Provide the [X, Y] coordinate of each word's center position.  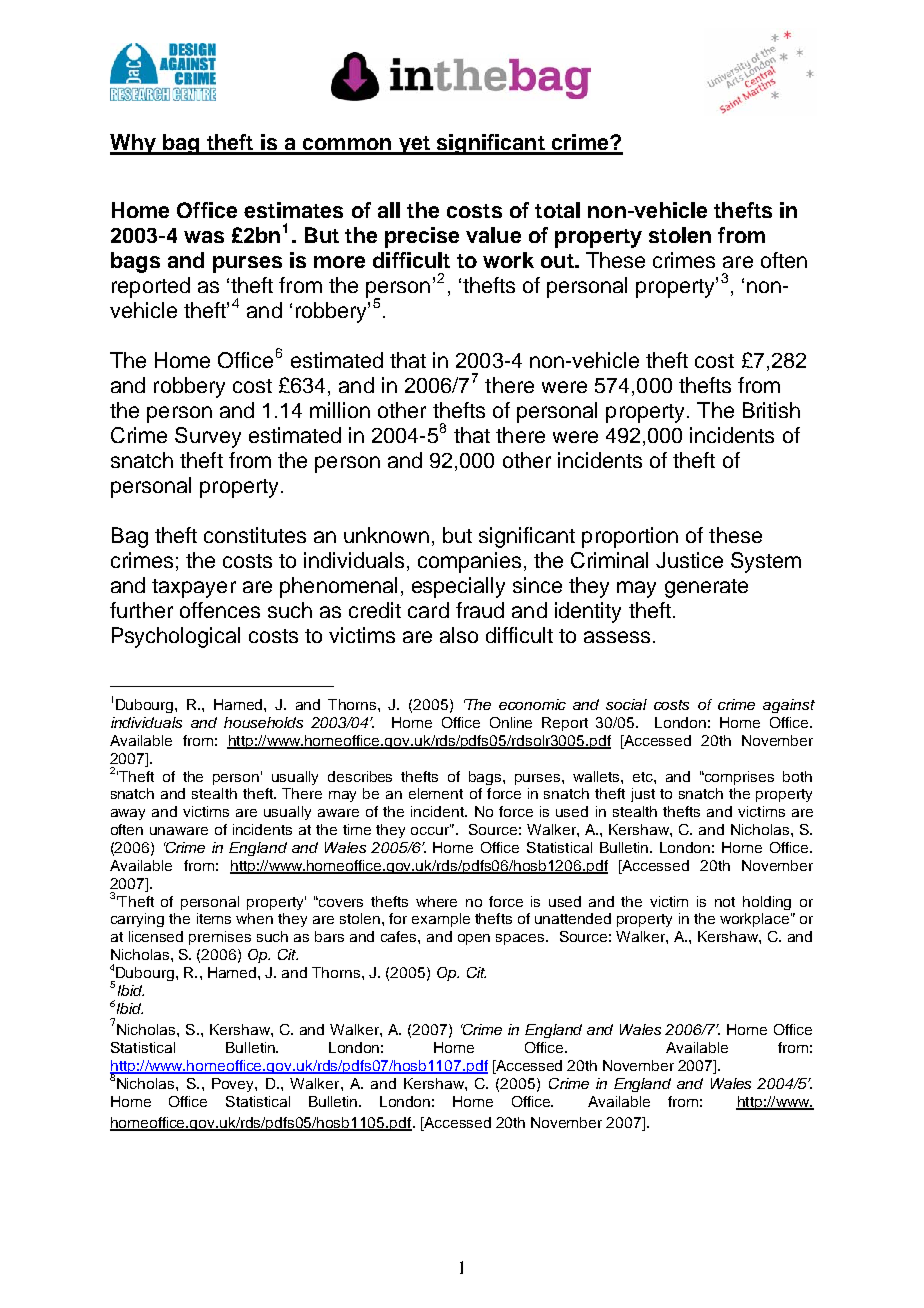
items [214, 918]
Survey [208, 437]
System [766, 562]
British [771, 410]
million [340, 410]
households [263, 722]
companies [469, 562]
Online [511, 722]
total [557, 210]
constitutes [255, 535]
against [789, 706]
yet [414, 145]
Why [134, 144]
